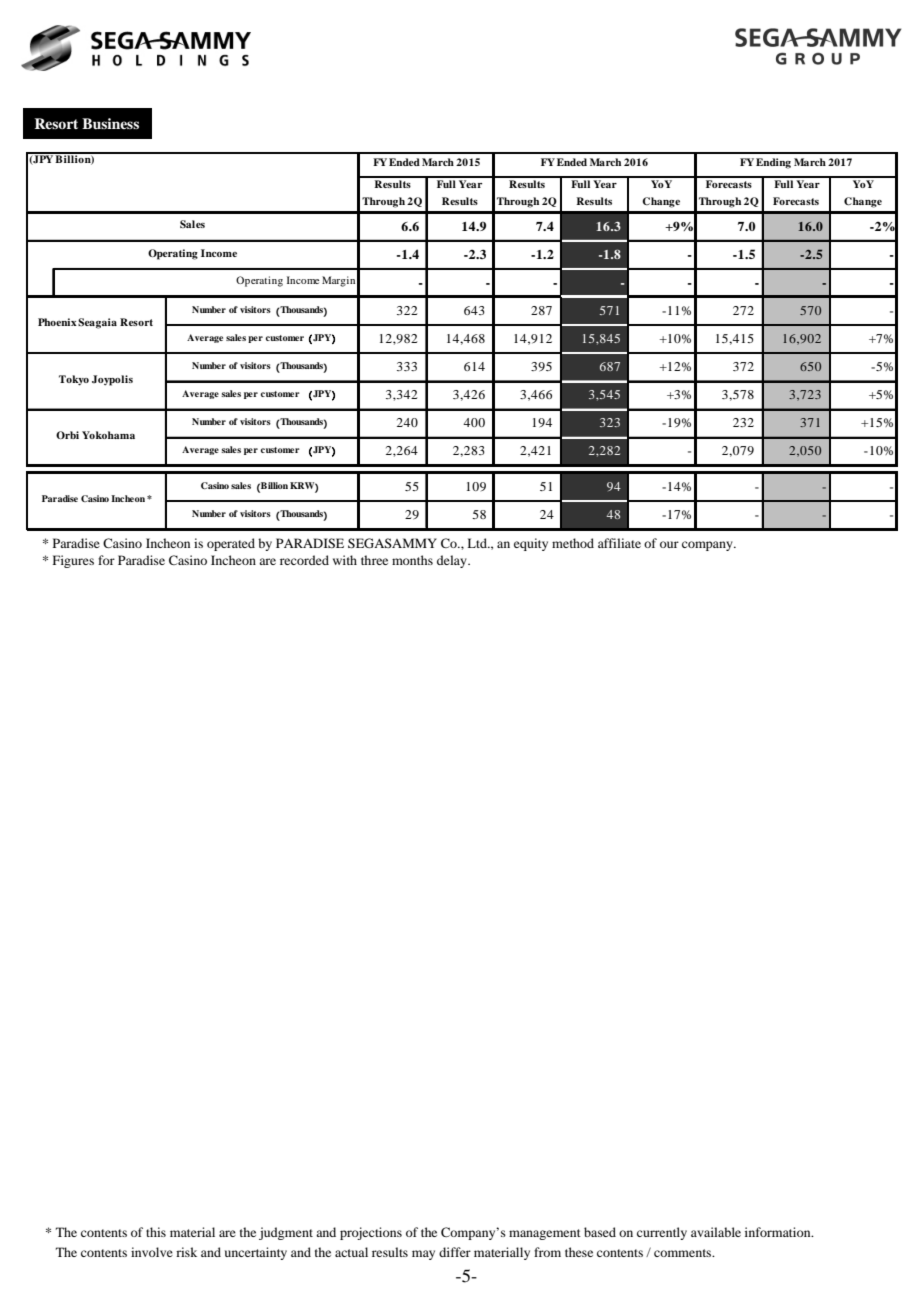 This document has height=1308, width=924. What do you see at coordinates (716, 1232) in the document?
I see `available` at bounding box center [716, 1232].
